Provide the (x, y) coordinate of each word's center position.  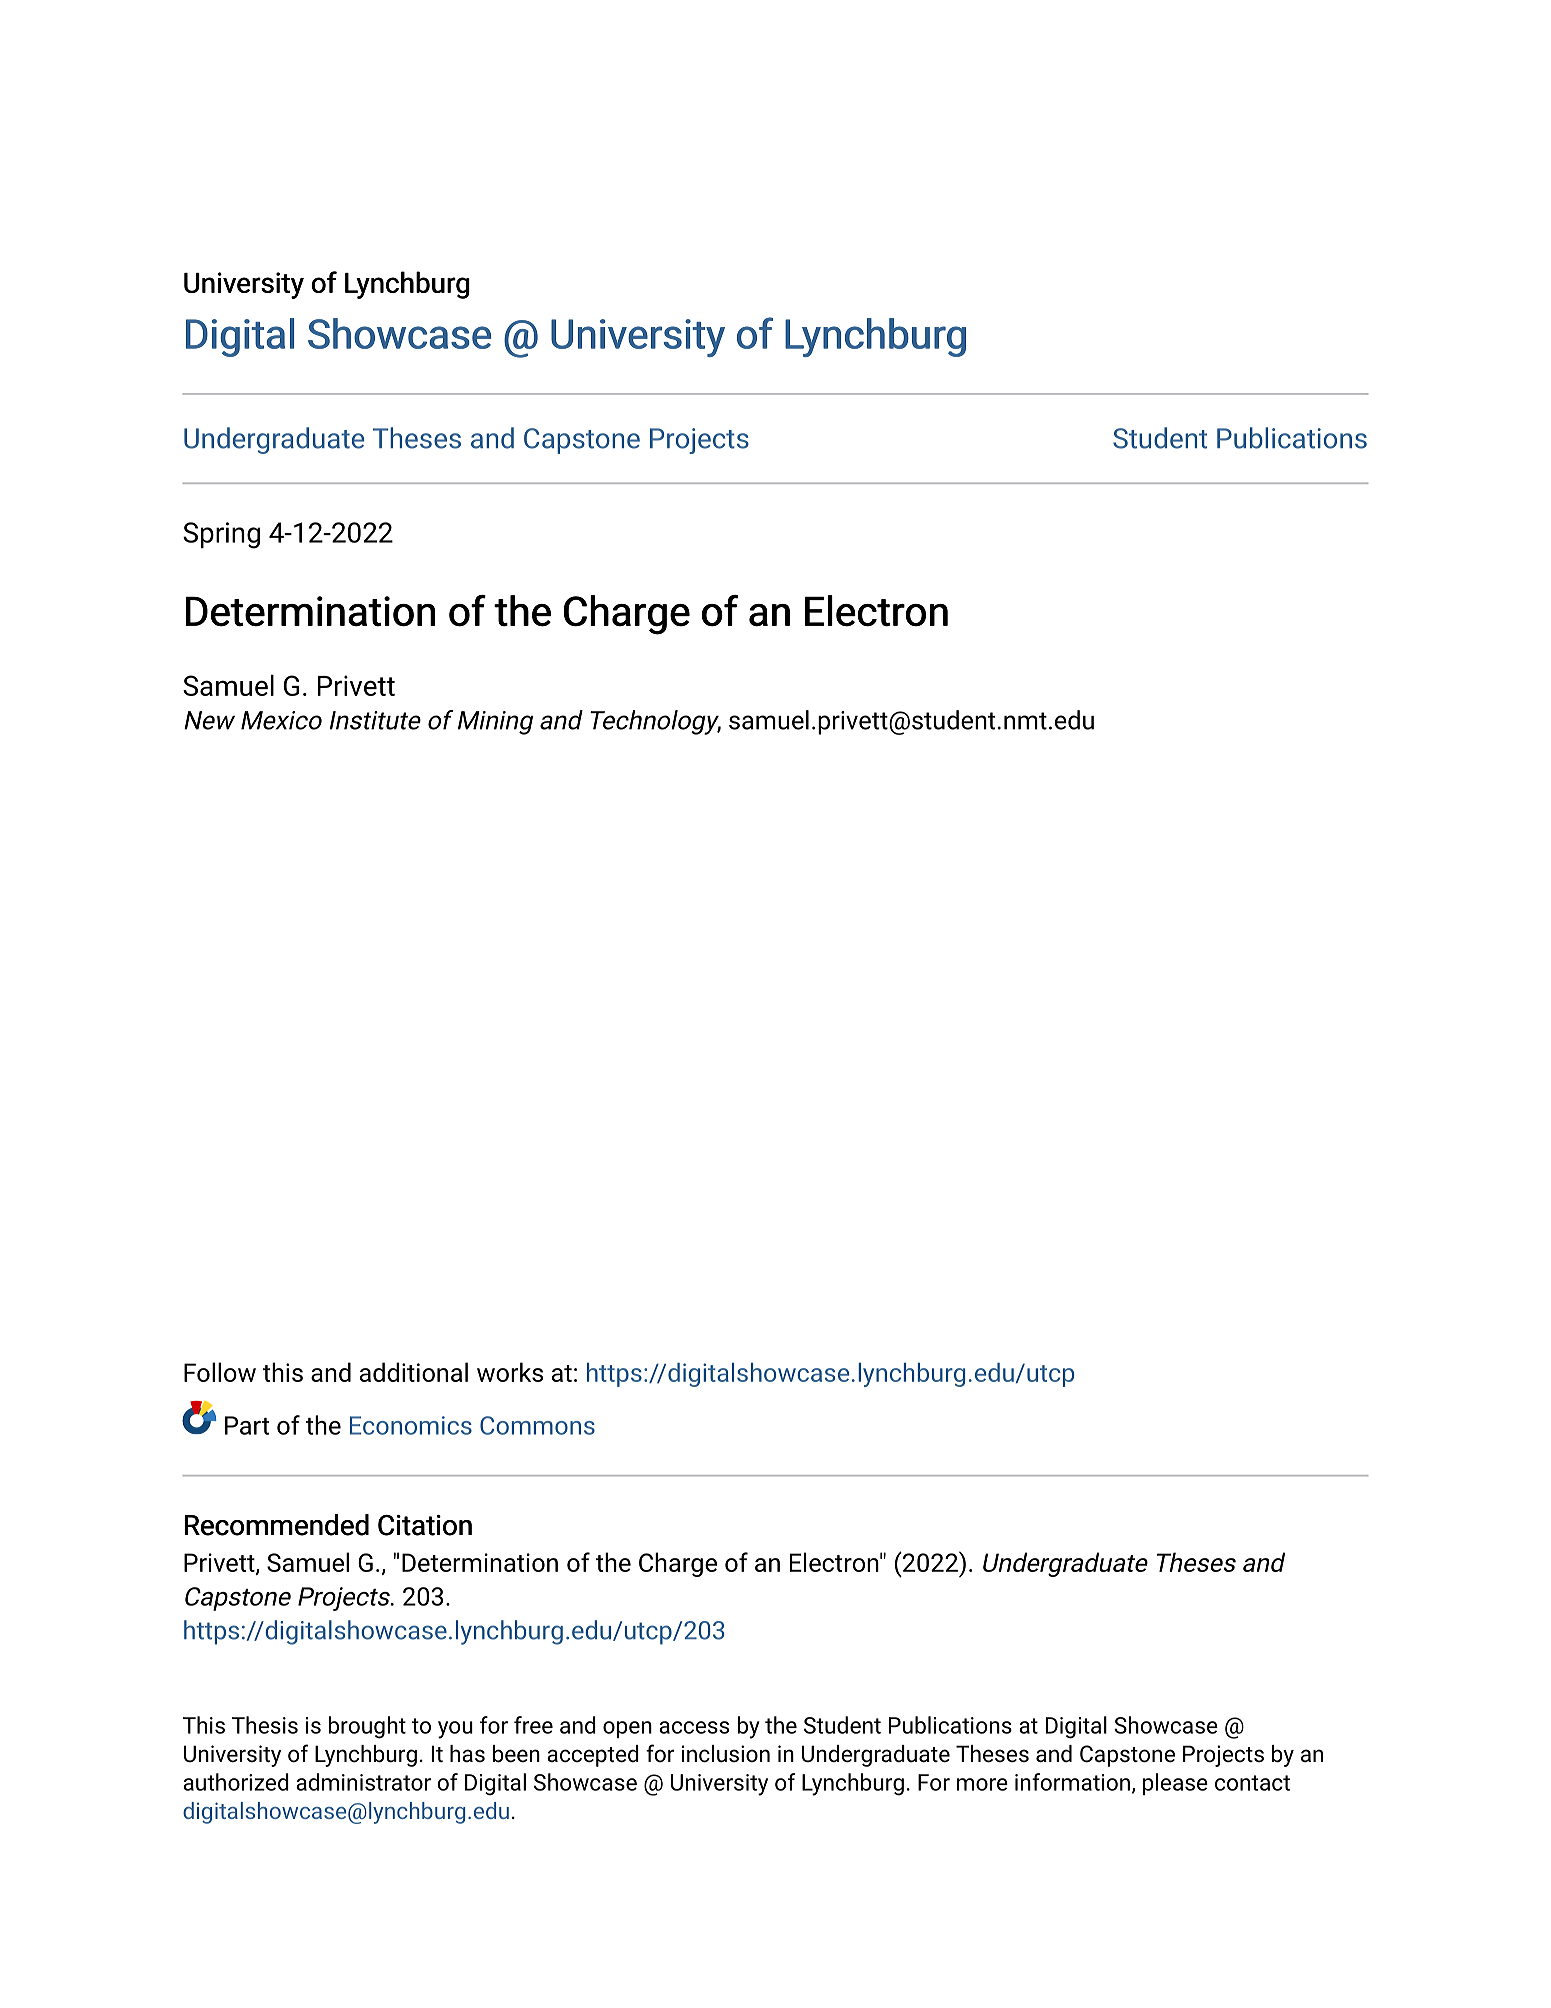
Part (247, 1425)
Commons (537, 1425)
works (510, 1372)
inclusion (726, 1754)
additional (414, 1372)
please (1175, 1784)
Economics (411, 1425)
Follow (220, 1372)
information (1072, 1782)
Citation (425, 1525)
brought (367, 1727)
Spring (221, 535)
